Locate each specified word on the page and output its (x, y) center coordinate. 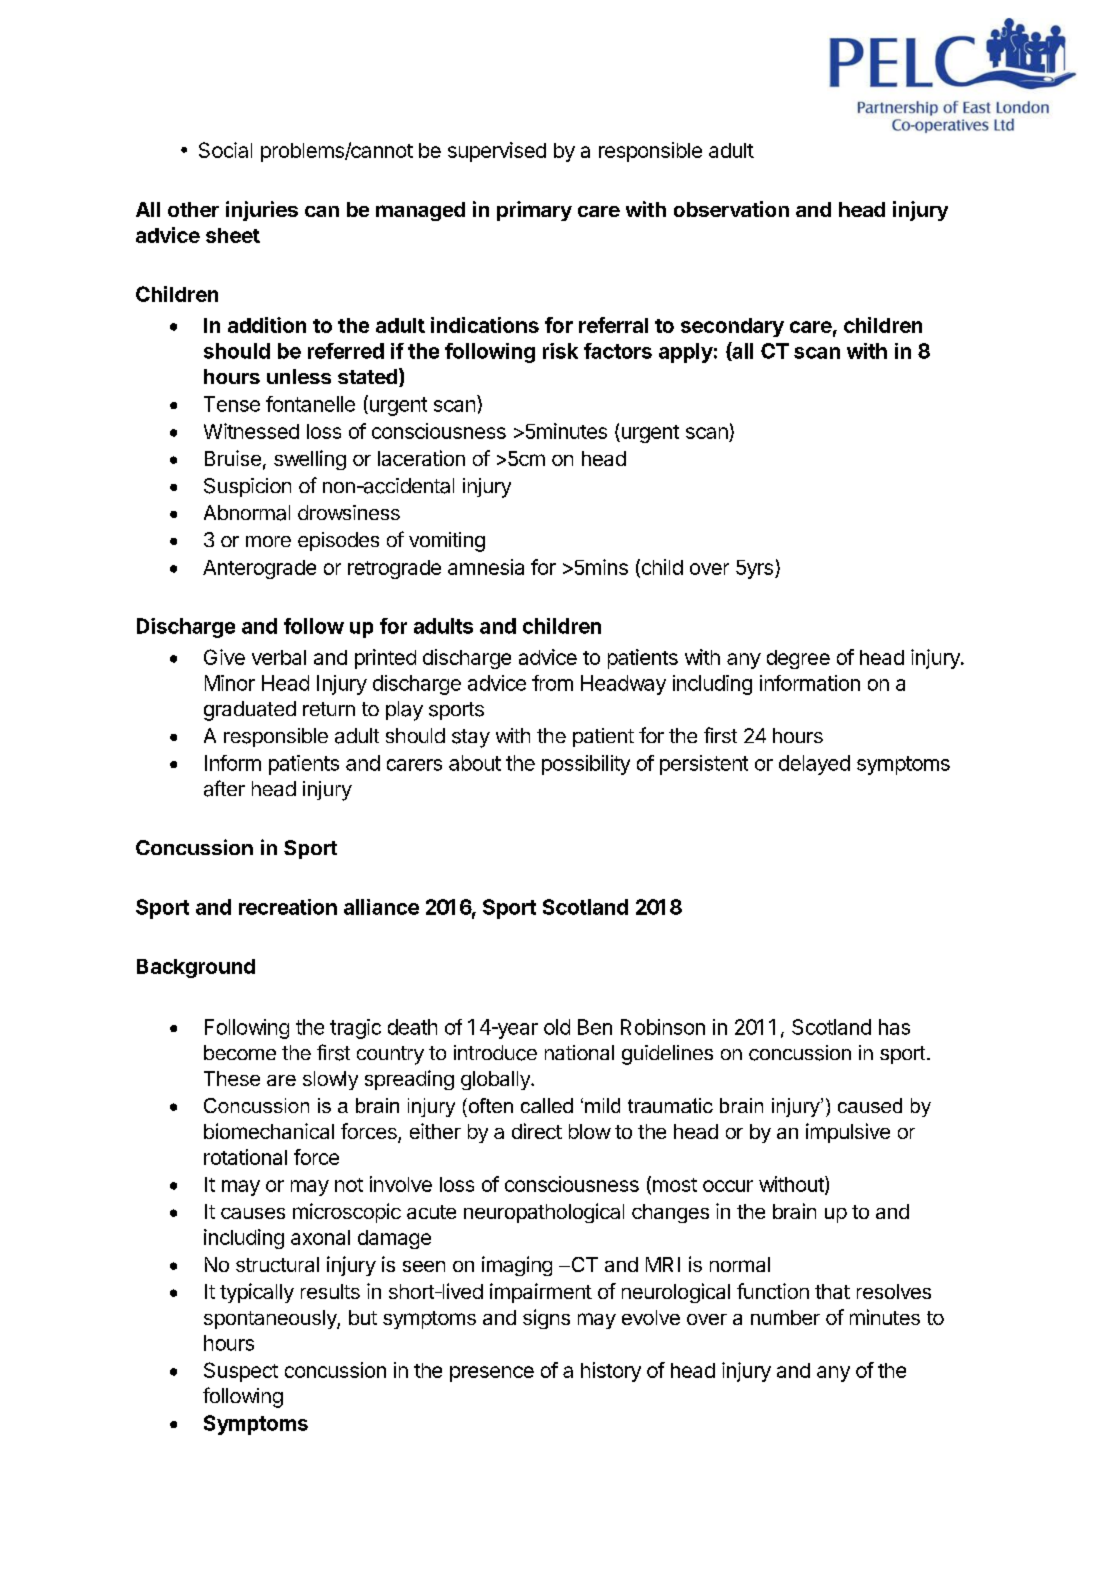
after (224, 788)
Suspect (241, 1372)
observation (731, 209)
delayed (814, 765)
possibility (586, 765)
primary (534, 211)
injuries (262, 211)
